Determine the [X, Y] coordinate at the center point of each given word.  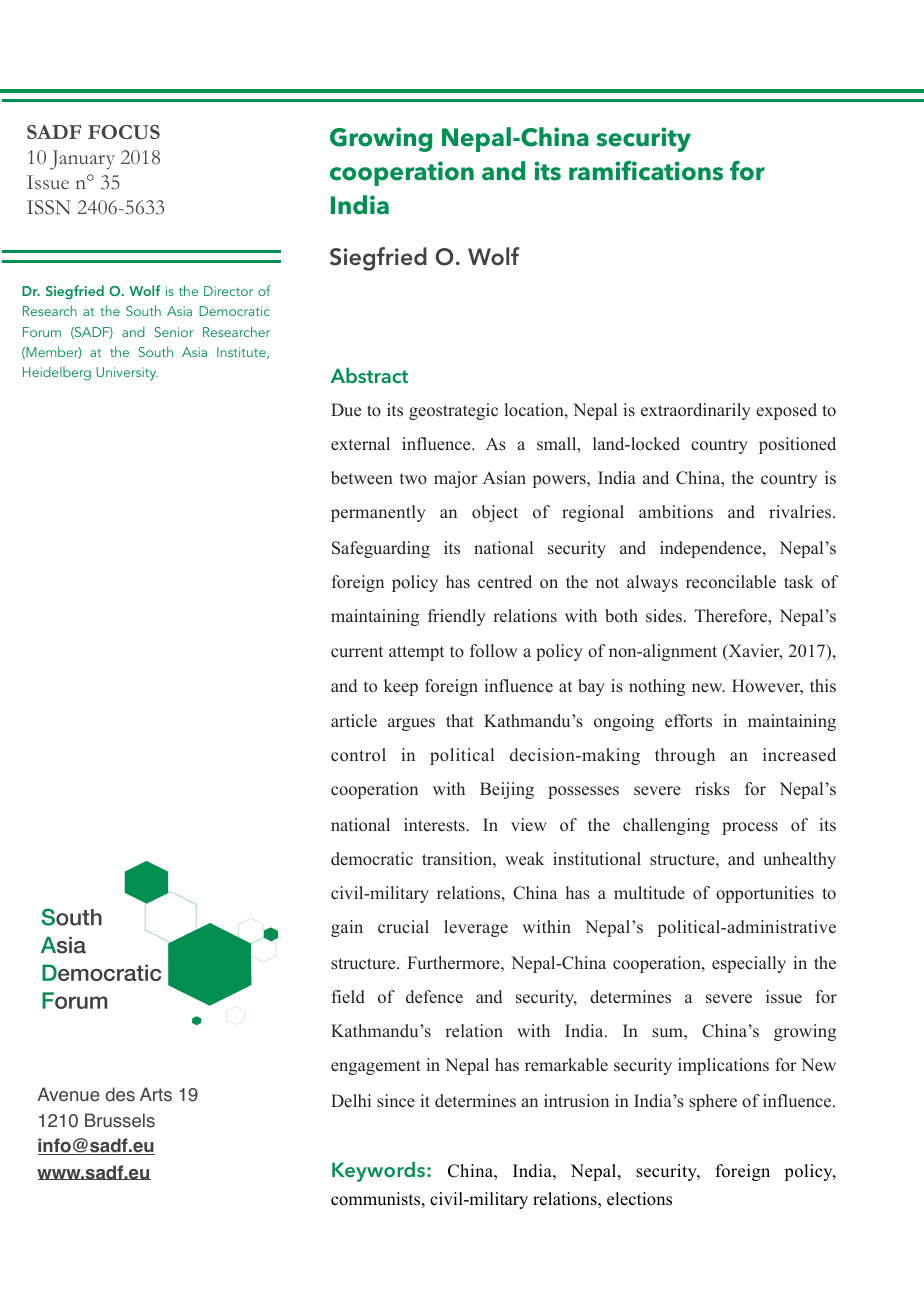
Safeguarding [381, 549]
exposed [786, 411]
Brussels [120, 1120]
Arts [156, 1094]
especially [749, 964]
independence [712, 549]
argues [411, 724]
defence [434, 997]
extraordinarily [696, 411]
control [358, 754]
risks [712, 789]
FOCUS [124, 132]
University [127, 374]
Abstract [369, 375]
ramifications [646, 171]
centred [505, 582]
